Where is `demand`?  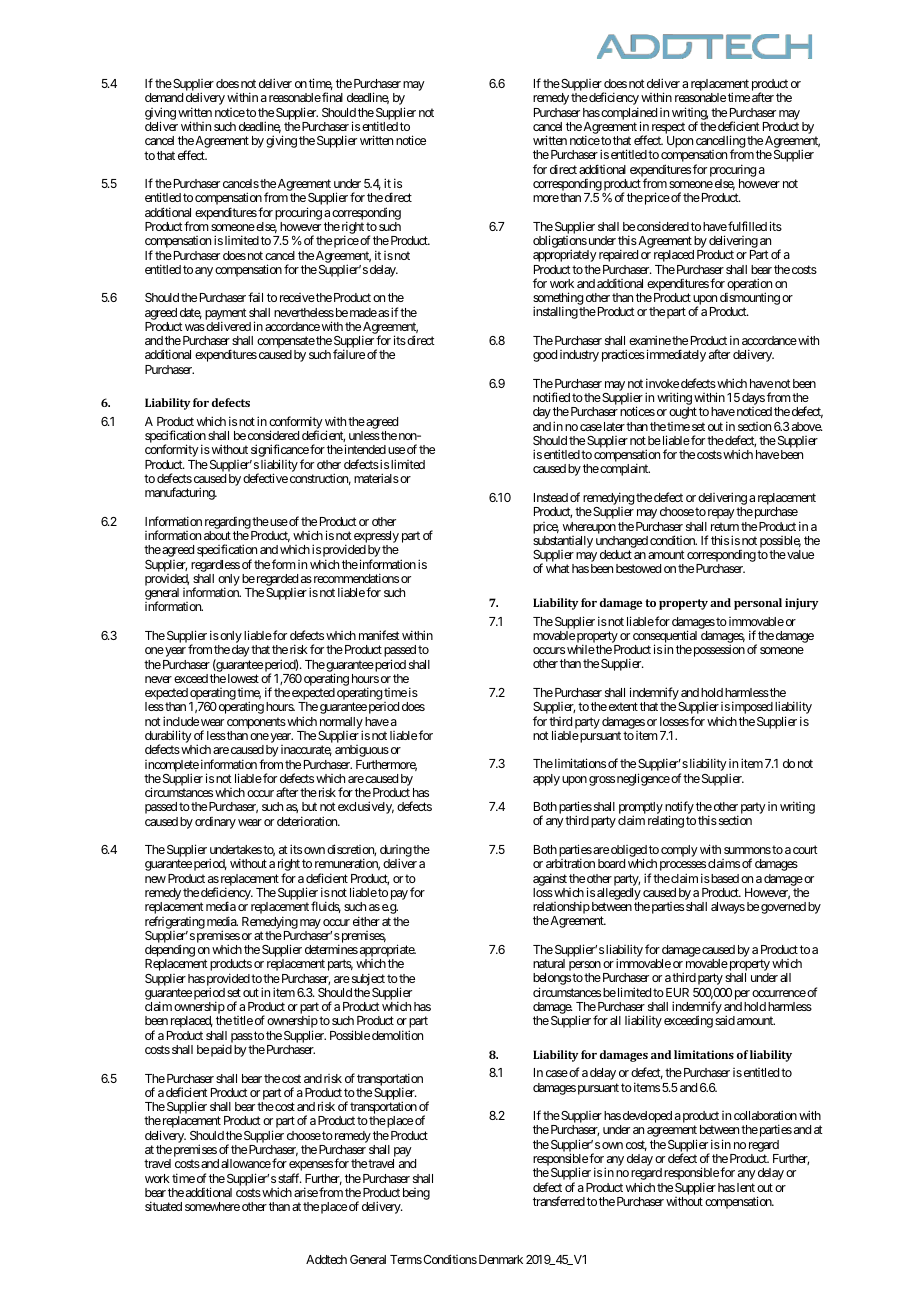 demand is located at coordinates (164, 97).
